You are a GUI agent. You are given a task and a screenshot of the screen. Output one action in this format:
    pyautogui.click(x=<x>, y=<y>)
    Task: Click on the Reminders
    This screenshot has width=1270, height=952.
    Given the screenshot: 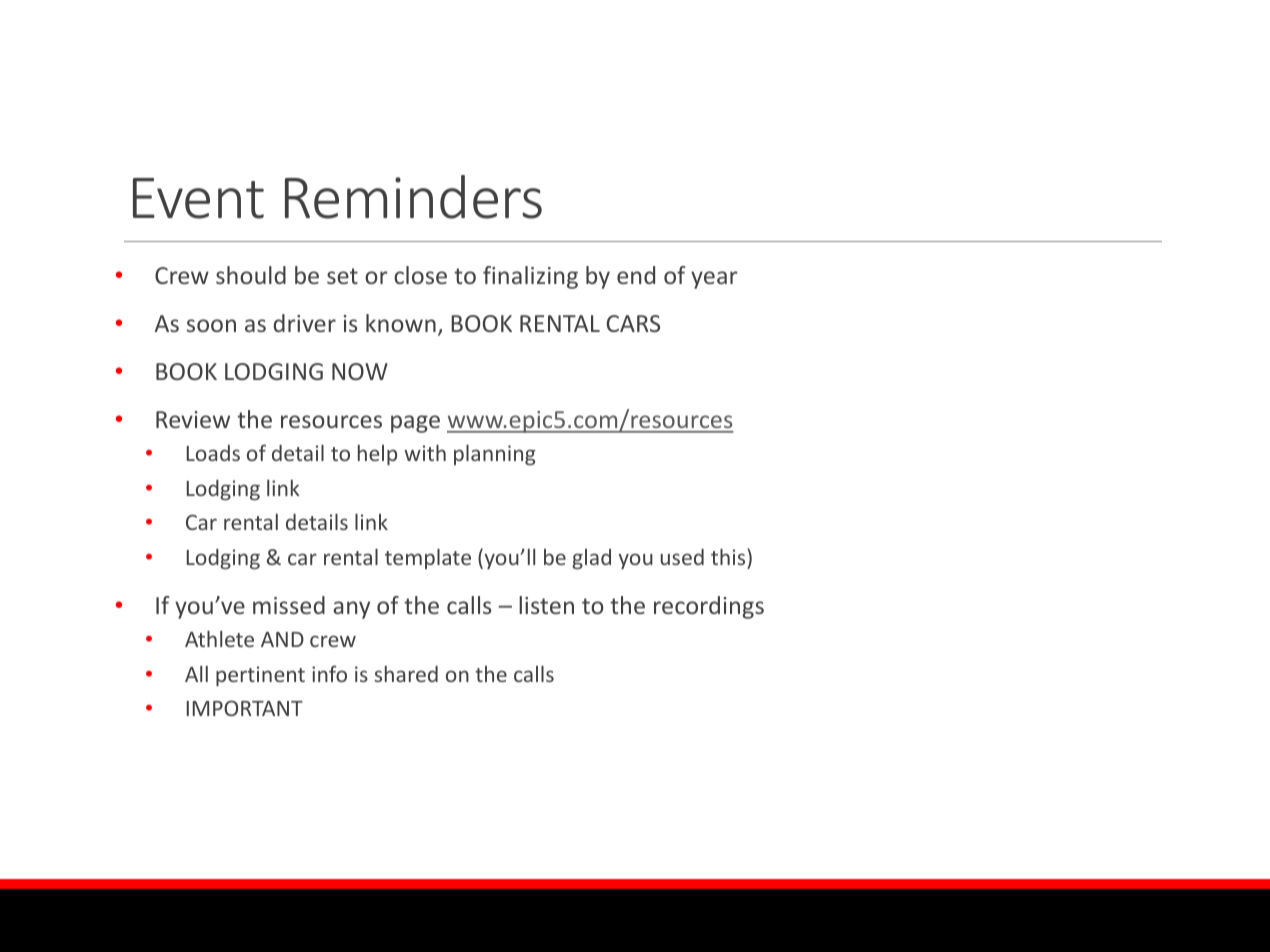 What is the action you would take?
    pyautogui.click(x=413, y=197)
